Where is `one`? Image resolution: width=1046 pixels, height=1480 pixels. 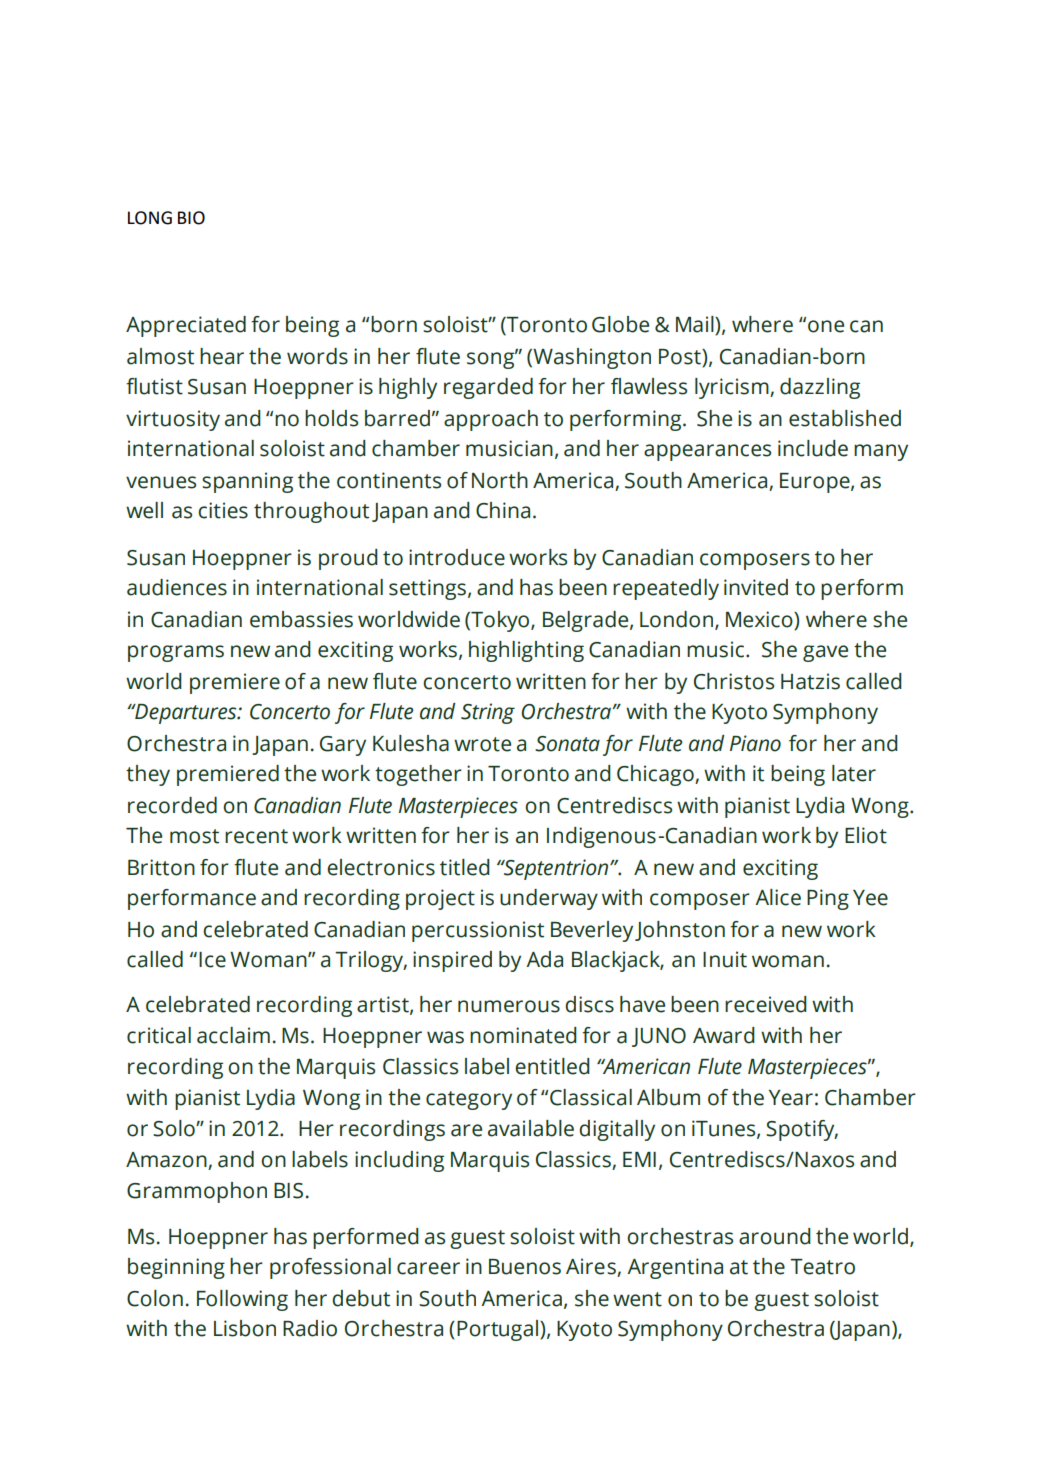 one is located at coordinates (826, 326).
